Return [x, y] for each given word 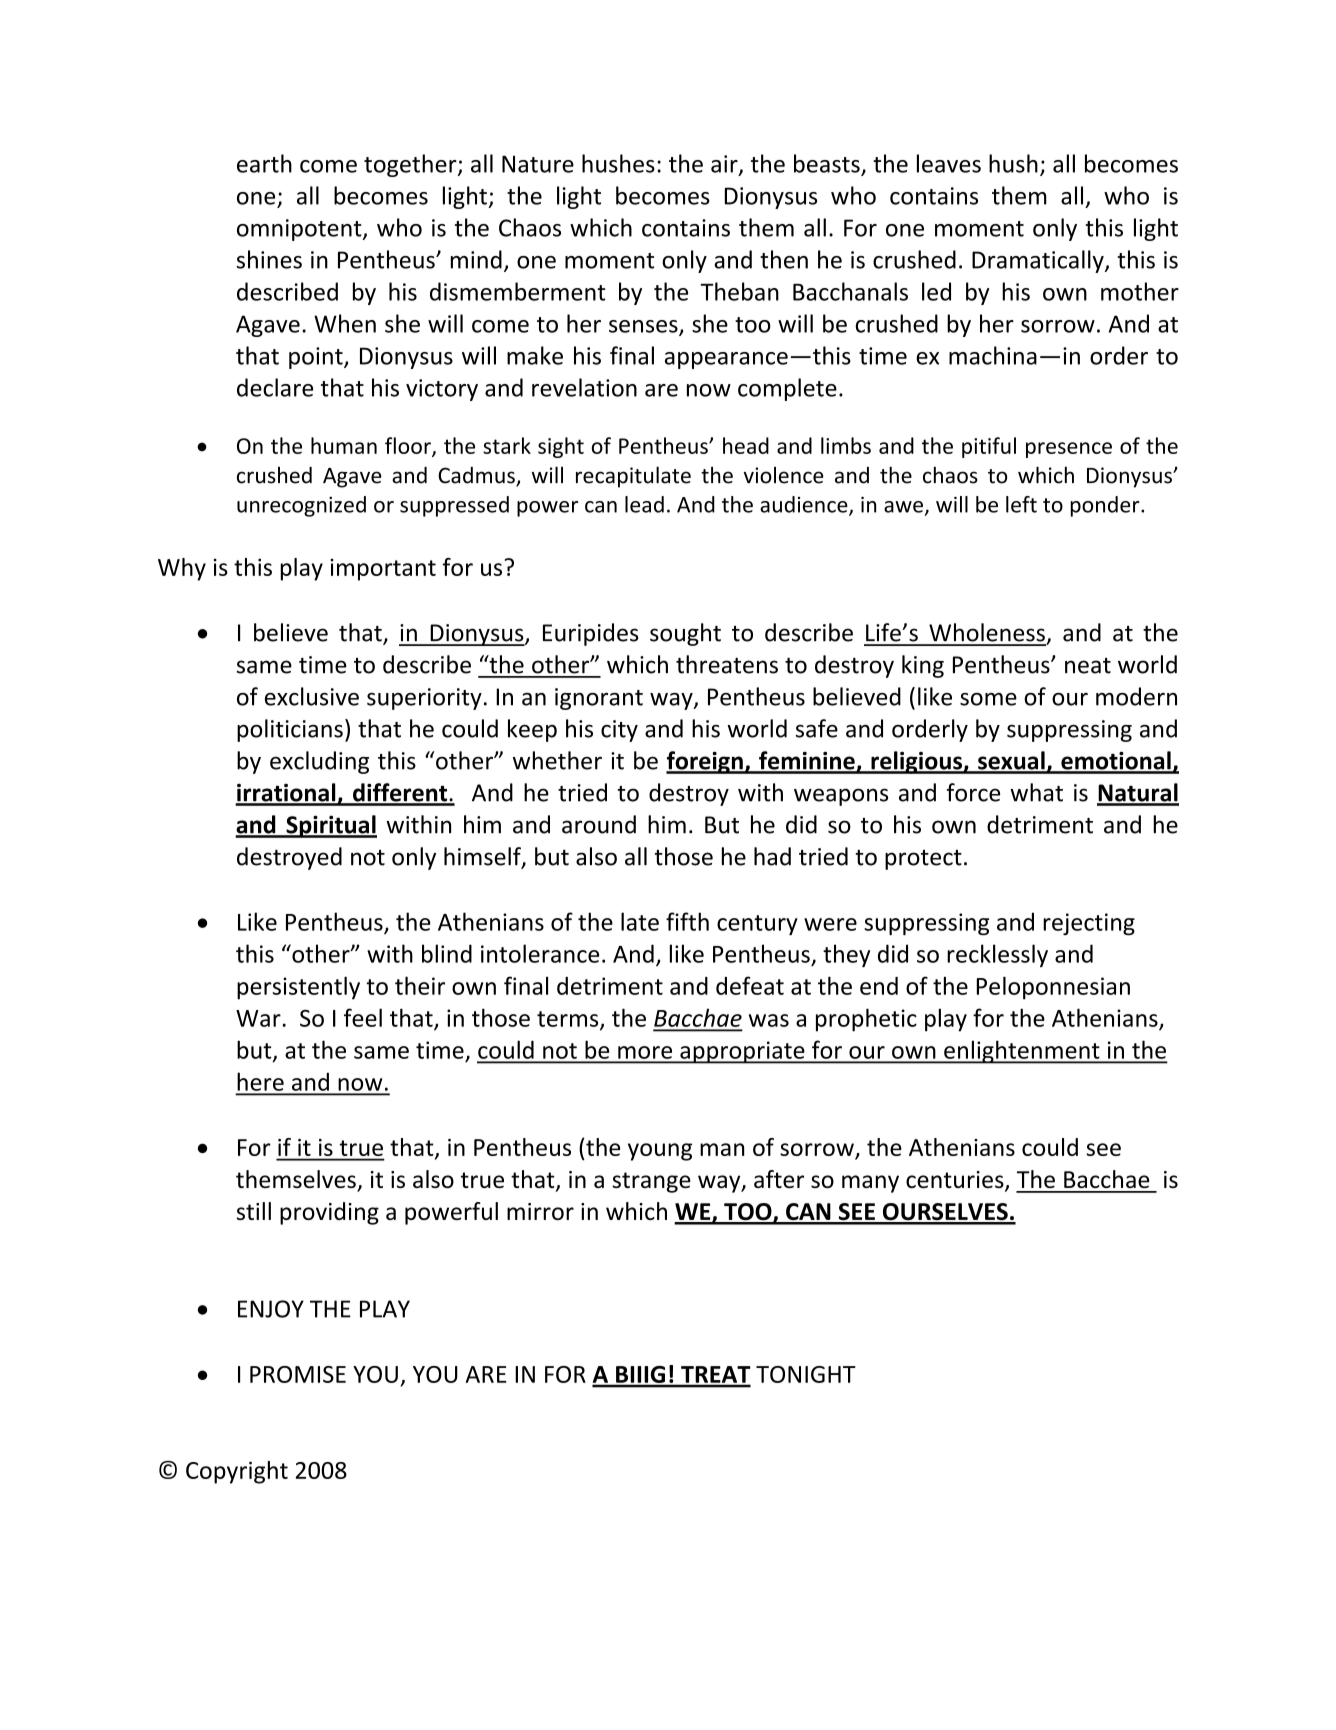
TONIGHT [806, 1374]
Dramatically [1039, 261]
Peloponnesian [1053, 988]
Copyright [237, 1472]
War [259, 1018]
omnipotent [300, 230]
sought [685, 634]
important [383, 570]
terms [569, 1020]
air [725, 165]
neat [1088, 666]
